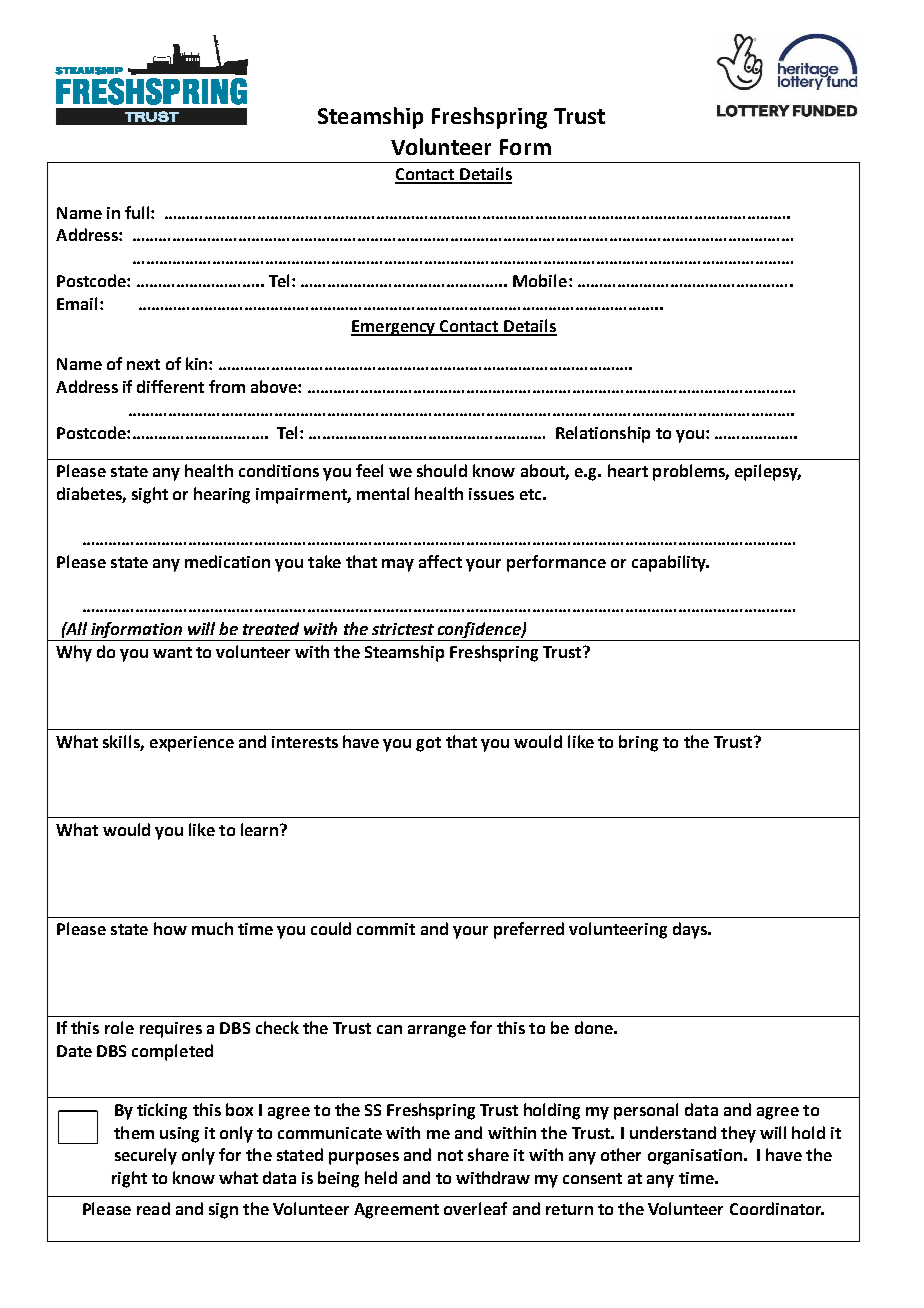 The width and height of the image is (924, 1308). Describe the element at coordinates (129, 1179) in the image. I see `right` at that location.
